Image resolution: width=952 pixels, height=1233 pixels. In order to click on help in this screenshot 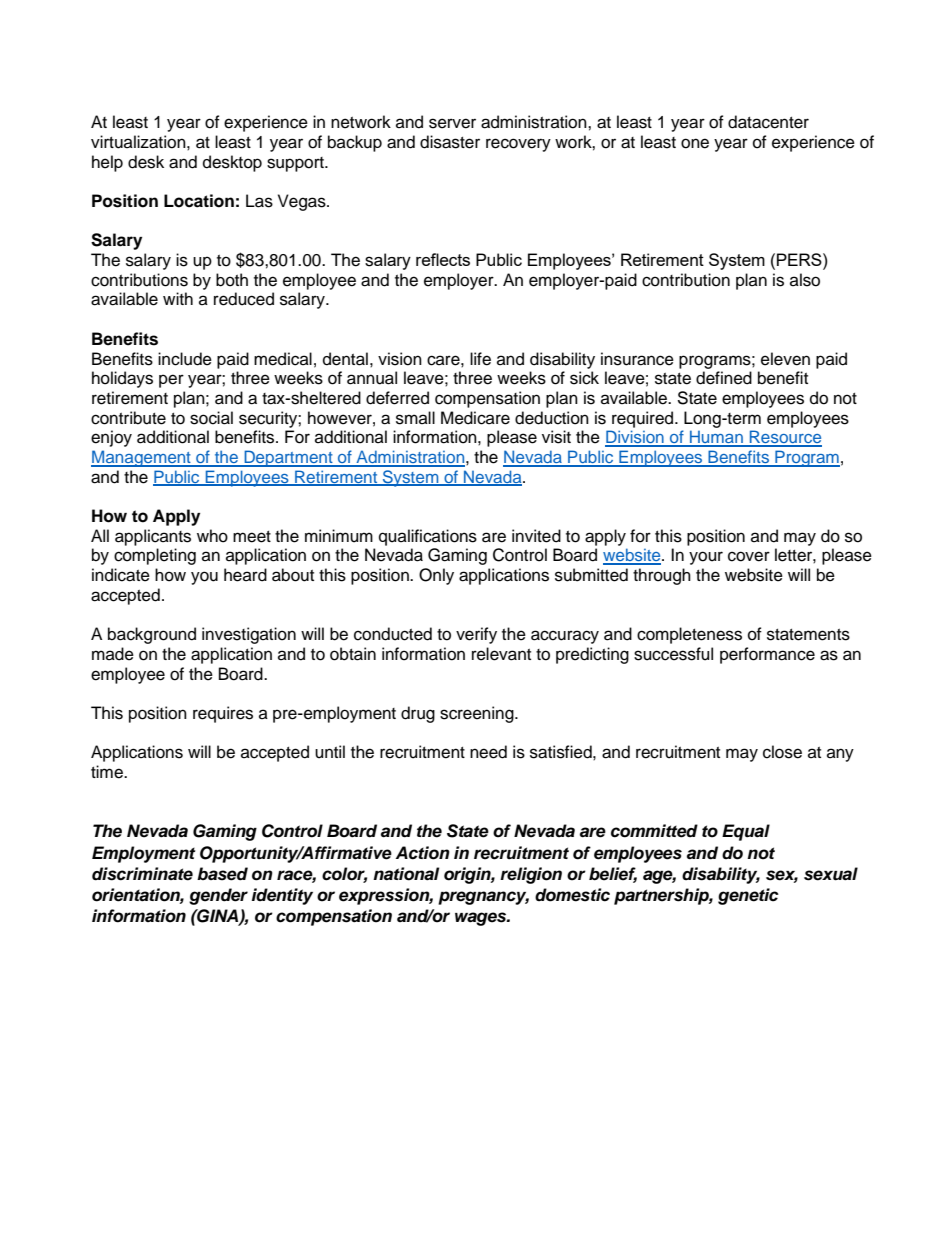, I will do `click(107, 163)`.
